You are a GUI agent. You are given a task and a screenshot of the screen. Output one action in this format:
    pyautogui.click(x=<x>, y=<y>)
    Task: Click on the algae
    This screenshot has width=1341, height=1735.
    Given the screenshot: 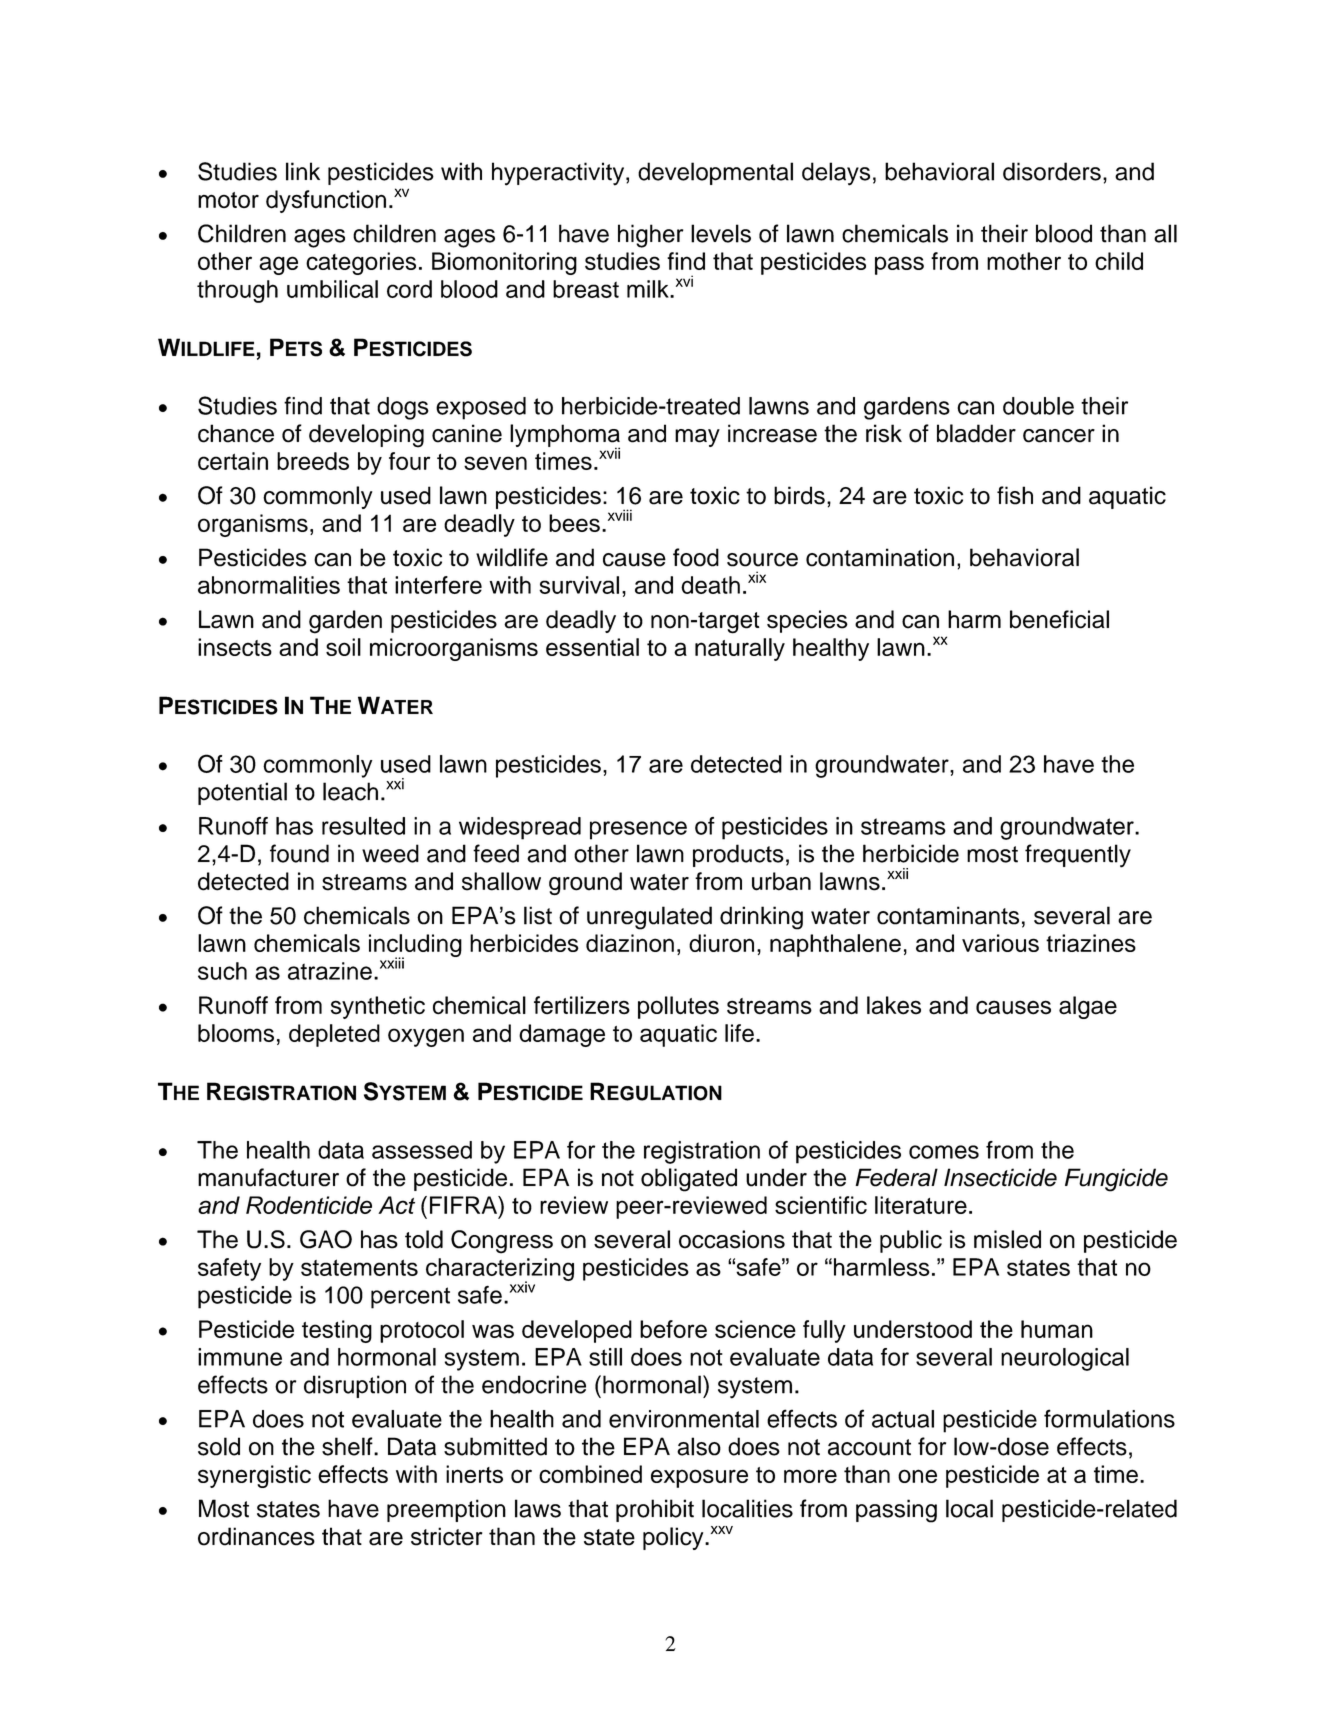 What is the action you would take?
    pyautogui.click(x=1088, y=1007)
